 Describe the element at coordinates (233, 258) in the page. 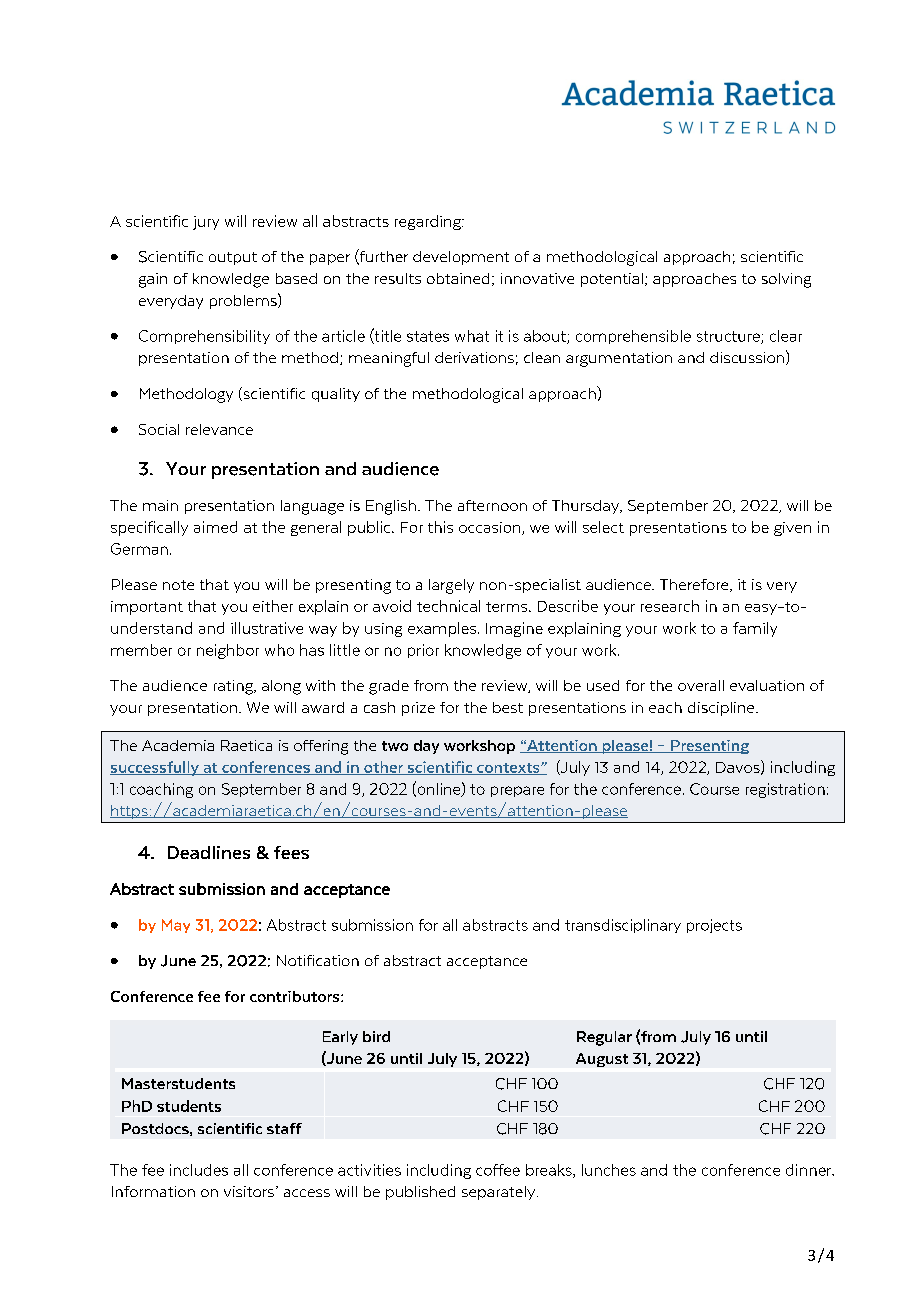

I see `output` at that location.
